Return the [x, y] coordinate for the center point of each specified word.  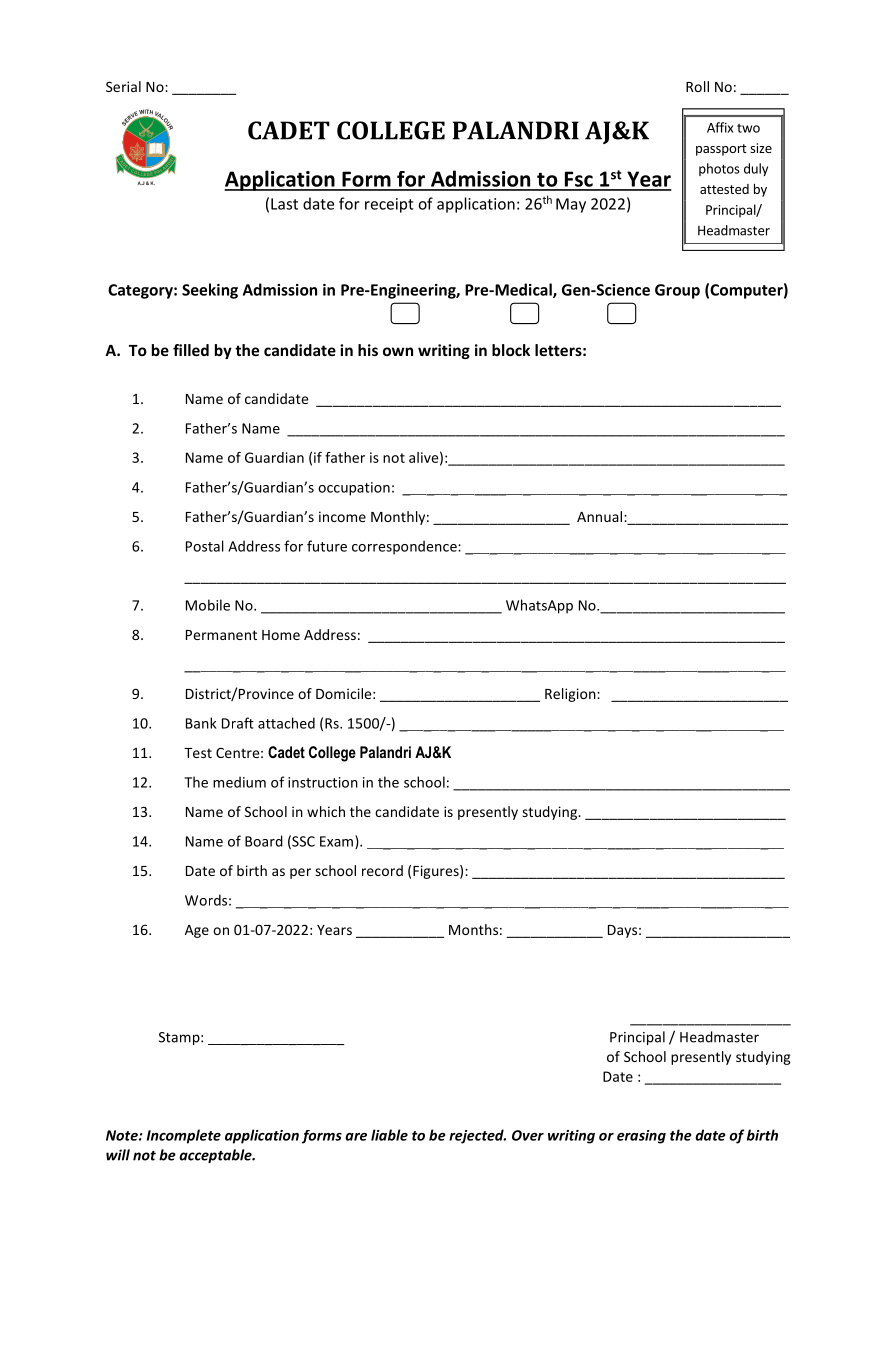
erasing [641, 1137]
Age [197, 931]
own [398, 351]
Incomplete [184, 1136]
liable [389, 1135]
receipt [389, 205]
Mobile [208, 605]
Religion [571, 695]
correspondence [405, 547]
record [382, 870]
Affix [720, 127]
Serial [123, 86]
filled [191, 350]
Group [677, 291]
